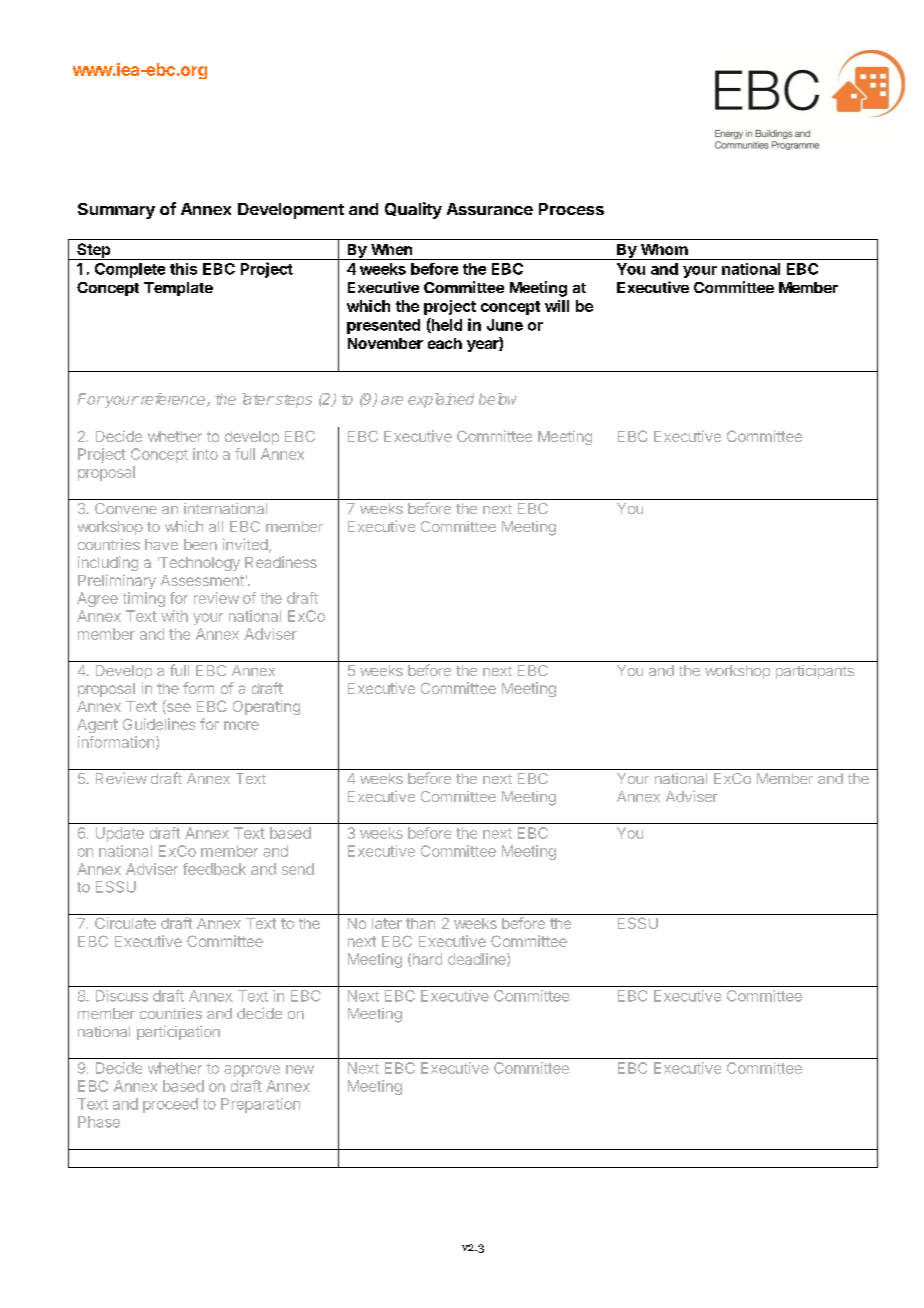 The height and width of the screenshot is (1308, 924). Describe the element at coordinates (815, 672) in the screenshot. I see `participants` at that location.
